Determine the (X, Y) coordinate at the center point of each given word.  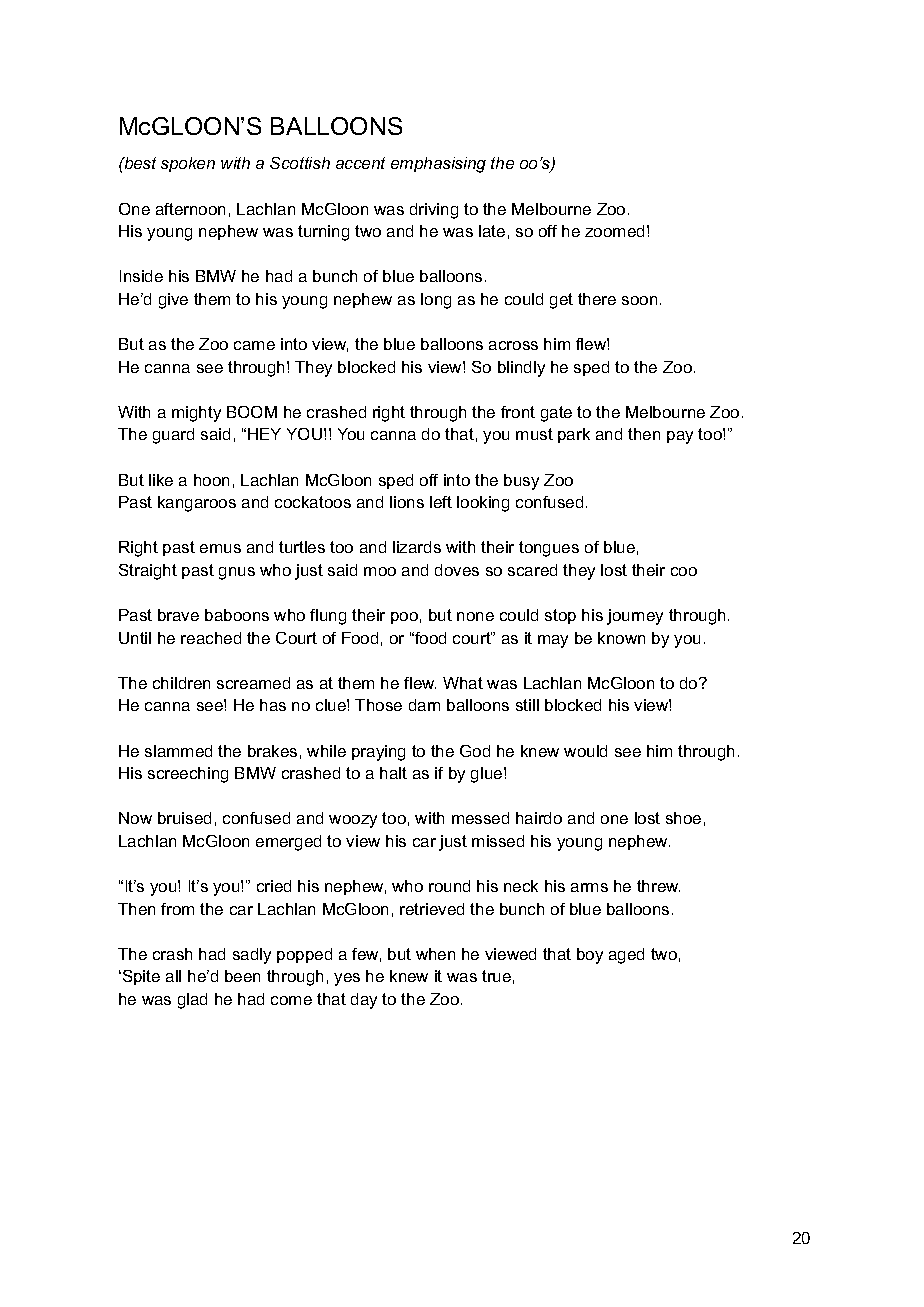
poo (404, 618)
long (436, 301)
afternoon (190, 209)
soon (639, 300)
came (254, 345)
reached (211, 638)
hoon (211, 480)
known (621, 638)
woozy (353, 821)
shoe (683, 818)
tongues (549, 549)
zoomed (614, 231)
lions (407, 502)
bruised (184, 818)
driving (434, 211)
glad (192, 1001)
